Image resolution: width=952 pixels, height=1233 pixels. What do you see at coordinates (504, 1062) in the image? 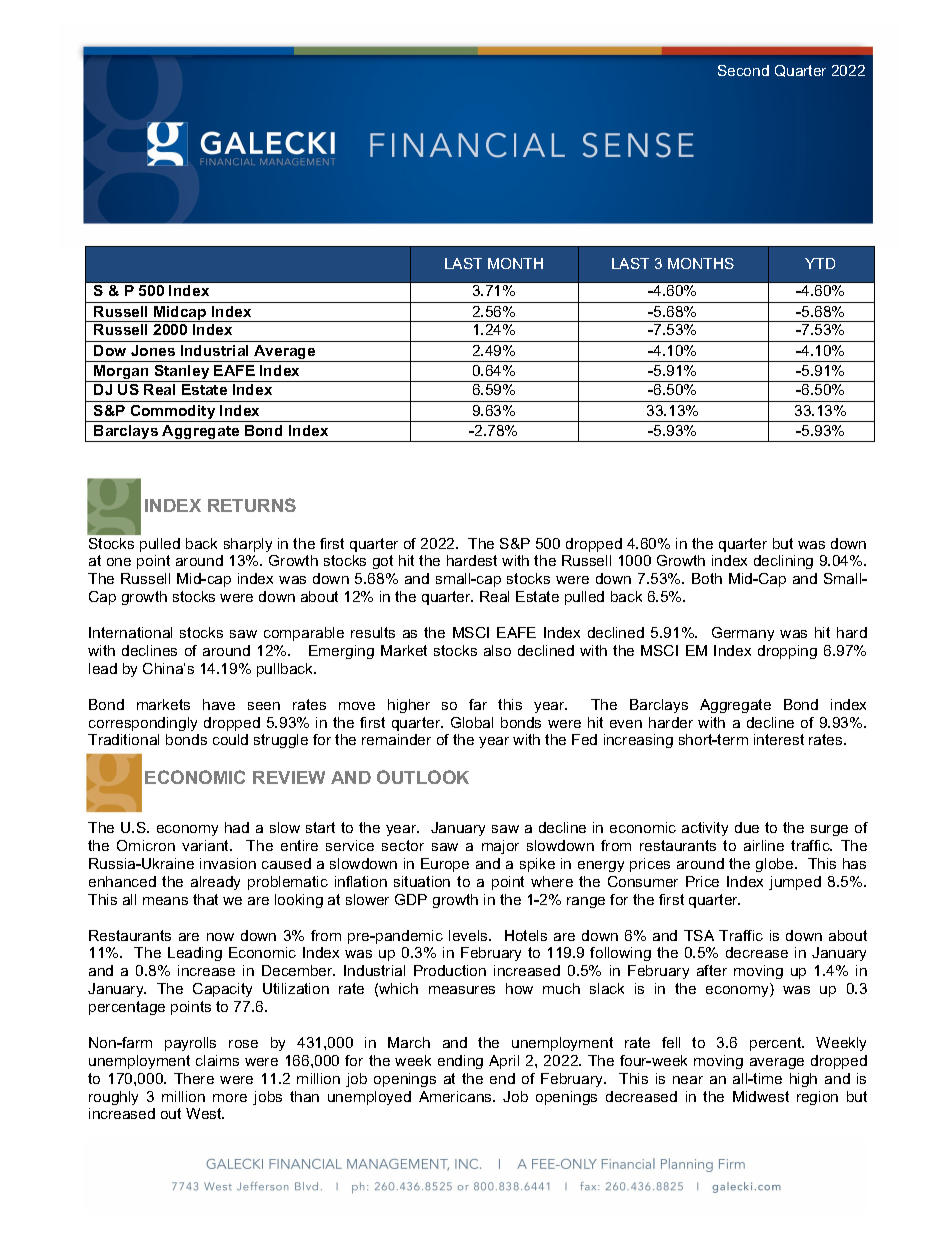
I see `April` at bounding box center [504, 1062].
